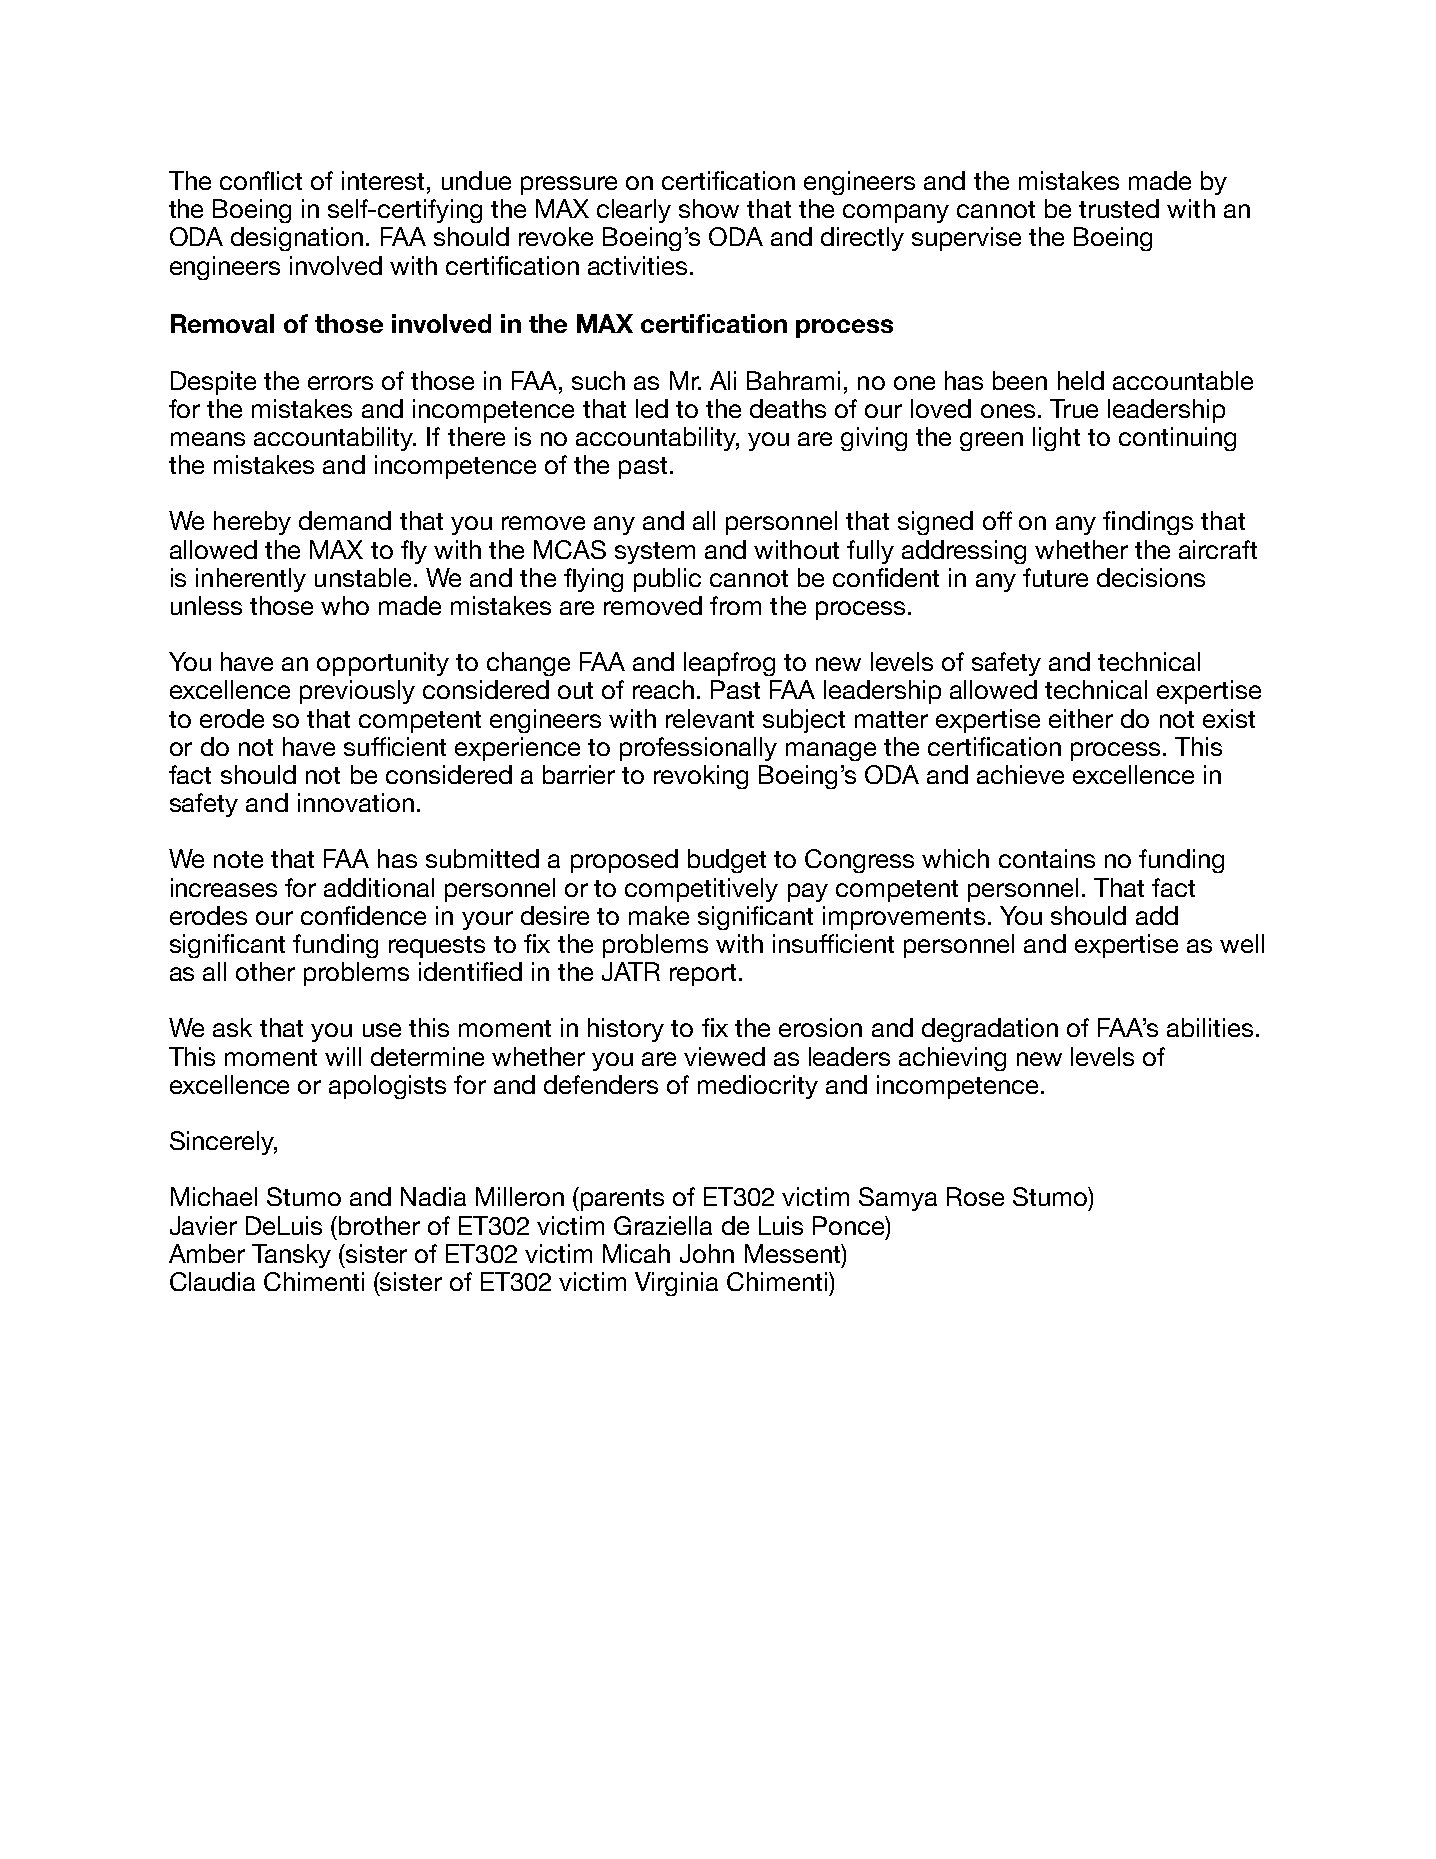 This screenshot has height=1859, width=1436. Describe the element at coordinates (345, 520) in the screenshot. I see `demand` at that location.
